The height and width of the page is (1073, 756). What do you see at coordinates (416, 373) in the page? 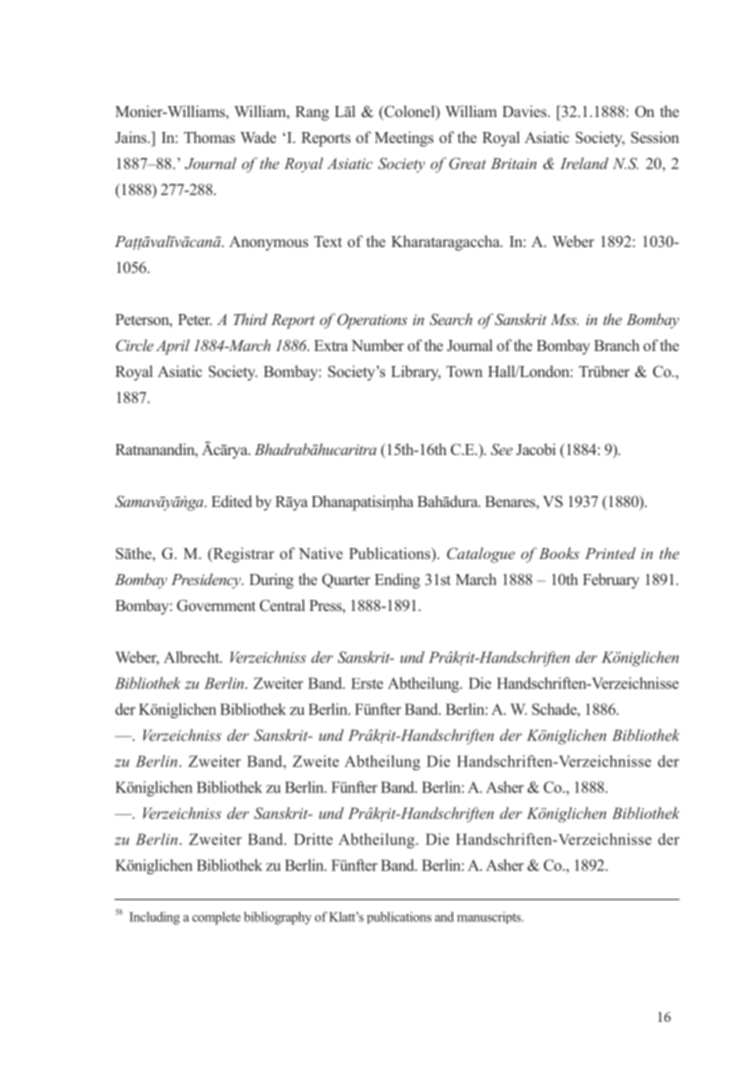
I see `Library` at bounding box center [416, 373].
